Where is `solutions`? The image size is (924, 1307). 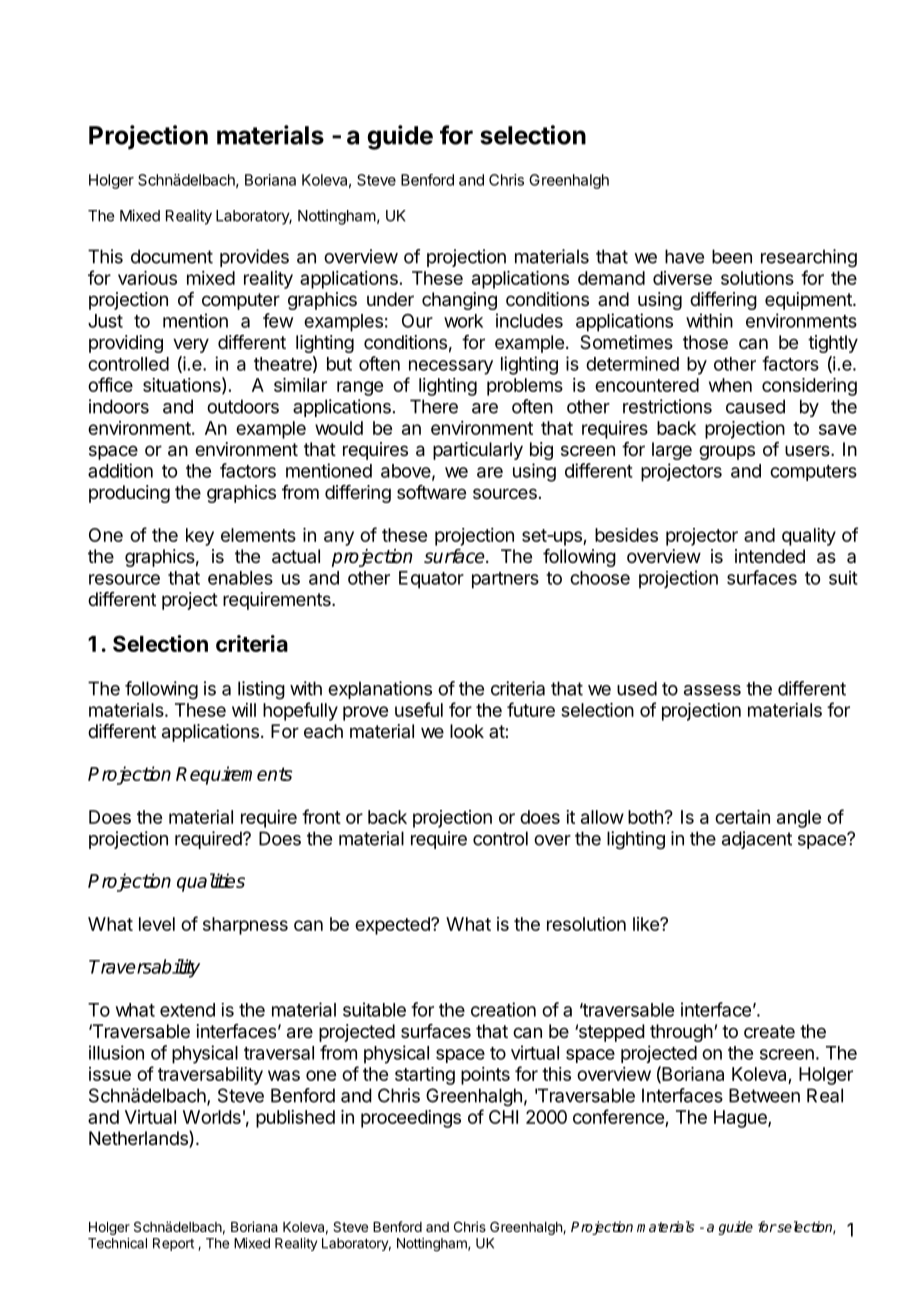 solutions is located at coordinates (757, 278).
